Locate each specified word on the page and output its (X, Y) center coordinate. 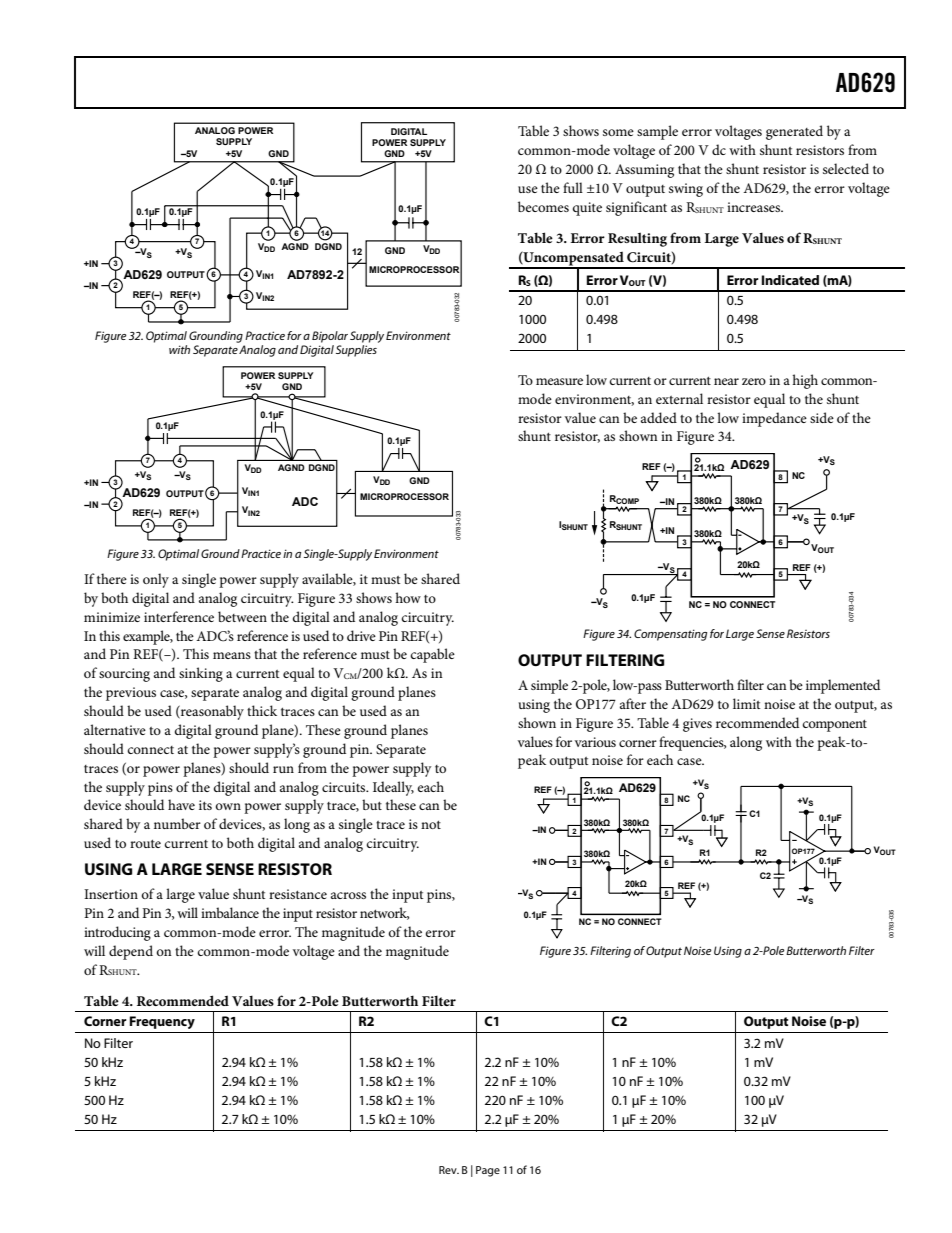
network (384, 913)
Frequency (162, 1022)
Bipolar (330, 337)
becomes (543, 206)
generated (794, 132)
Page (488, 1171)
